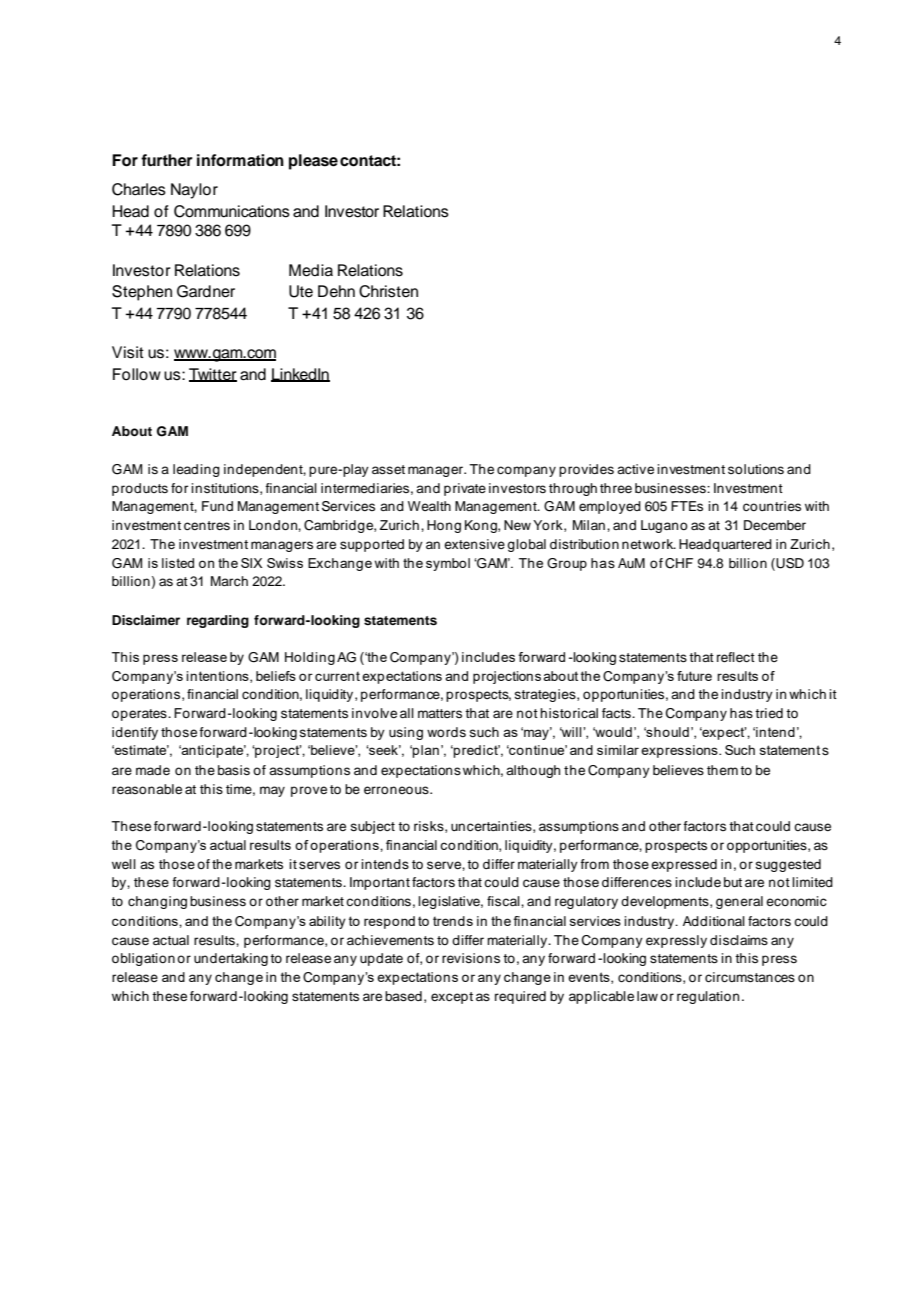  What do you see at coordinates (756, 469) in the page?
I see `solutions` at bounding box center [756, 469].
